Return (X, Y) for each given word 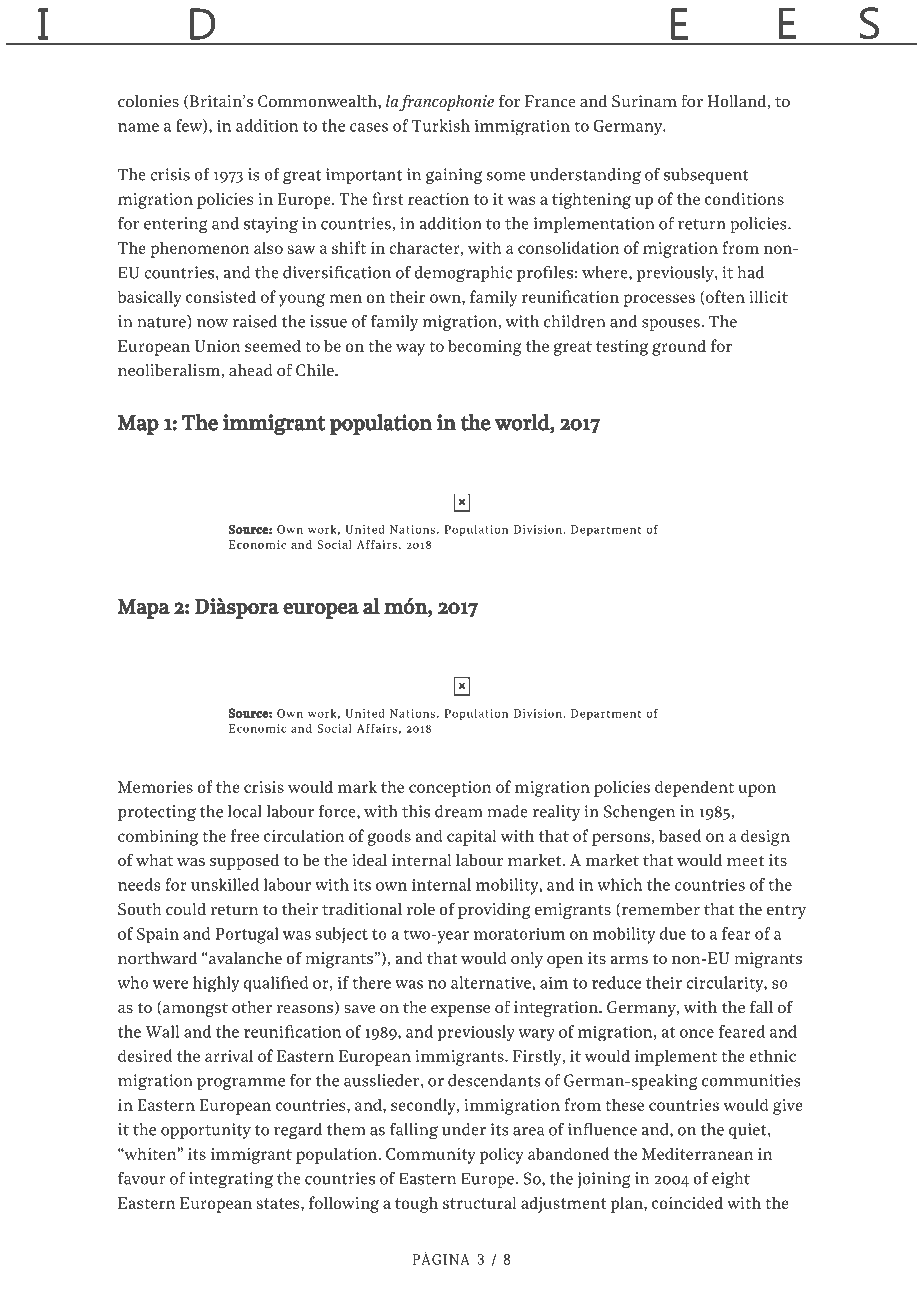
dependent (694, 788)
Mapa (143, 608)
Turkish (441, 125)
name (138, 127)
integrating (231, 1180)
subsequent (706, 176)
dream (459, 811)
